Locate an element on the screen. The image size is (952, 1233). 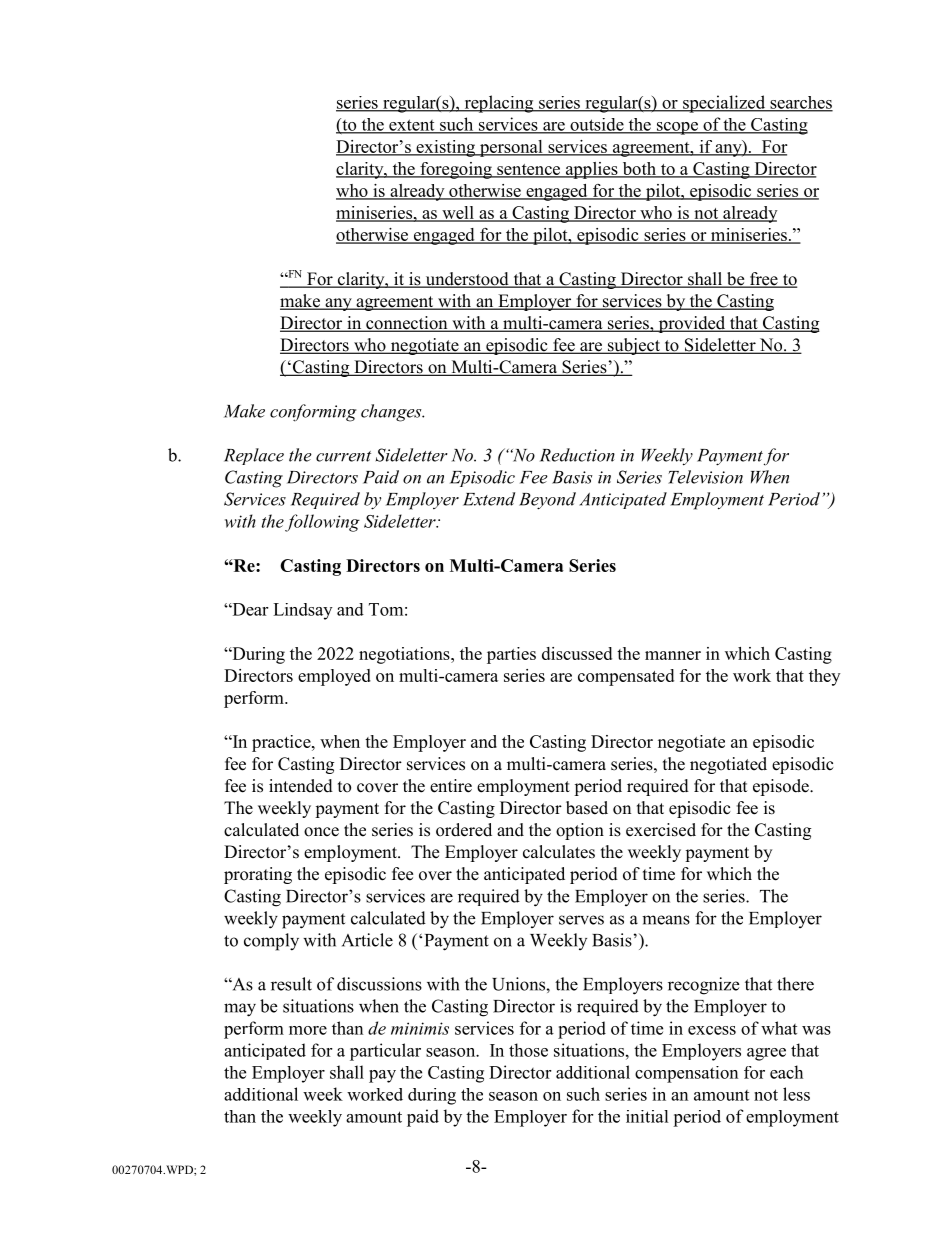
more is located at coordinates (308, 1030).
